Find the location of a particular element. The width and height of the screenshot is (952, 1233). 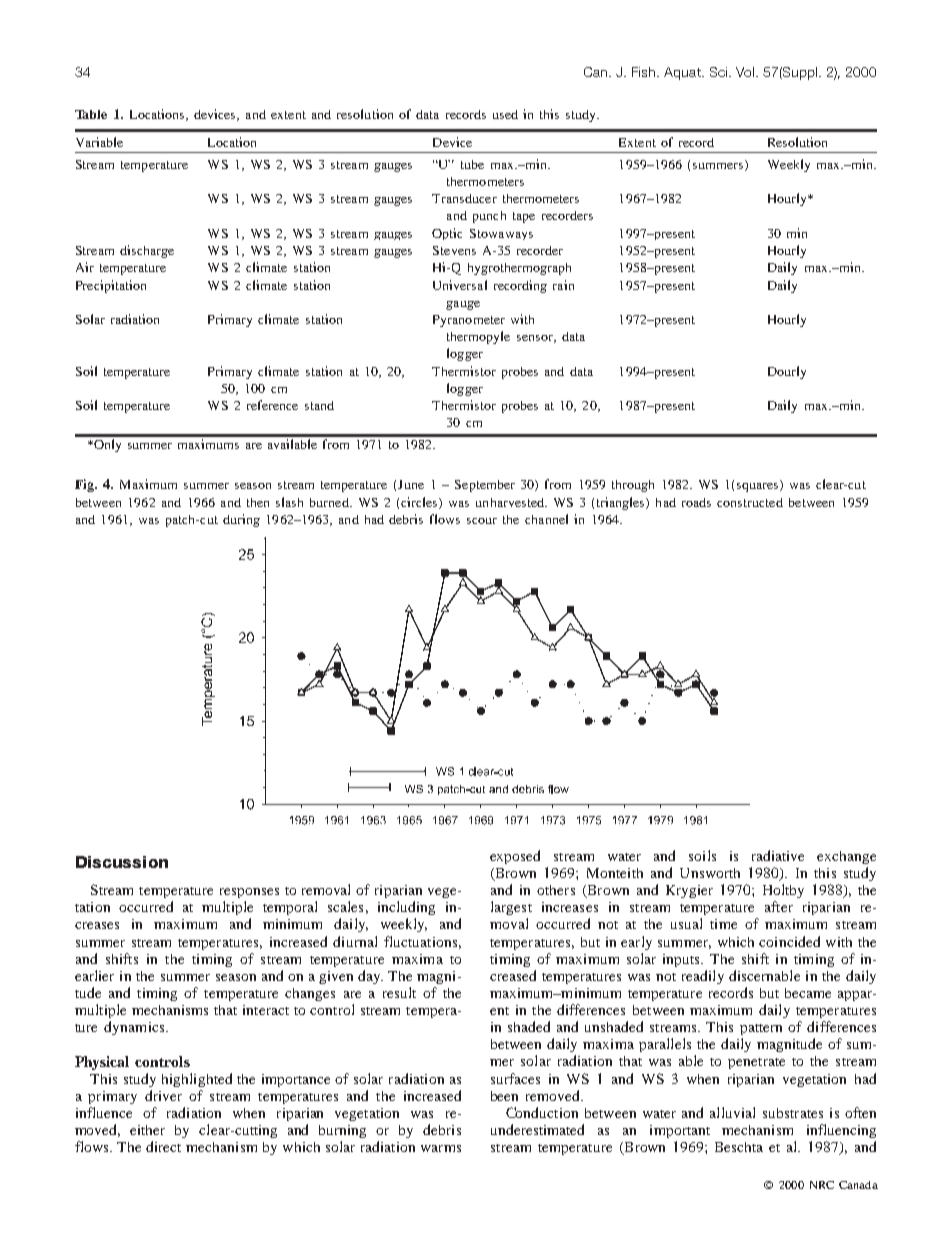

largest is located at coordinates (511, 908).
